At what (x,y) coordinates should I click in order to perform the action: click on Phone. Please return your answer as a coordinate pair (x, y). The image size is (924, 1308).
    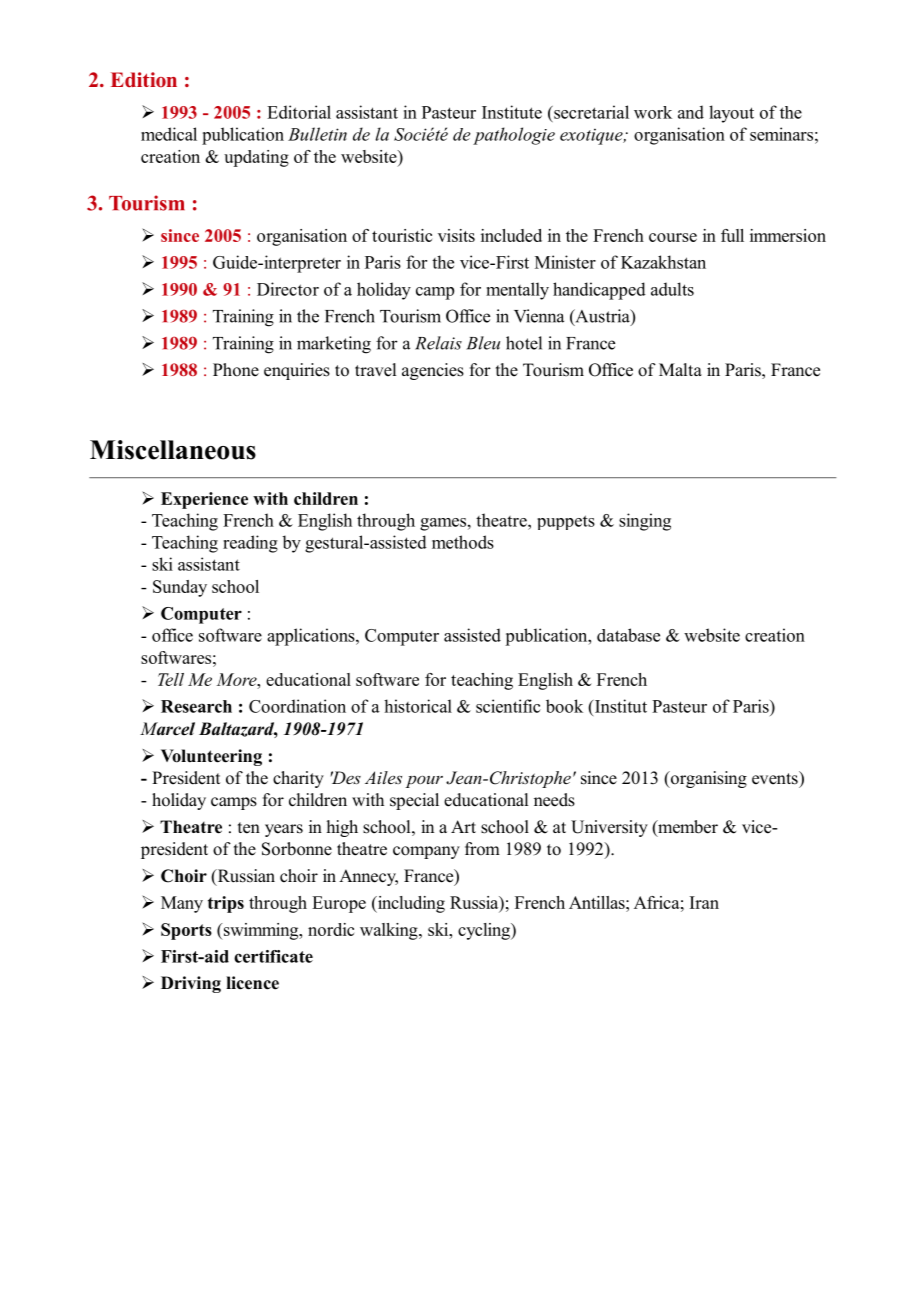
    Looking at the image, I should click on (236, 370).
